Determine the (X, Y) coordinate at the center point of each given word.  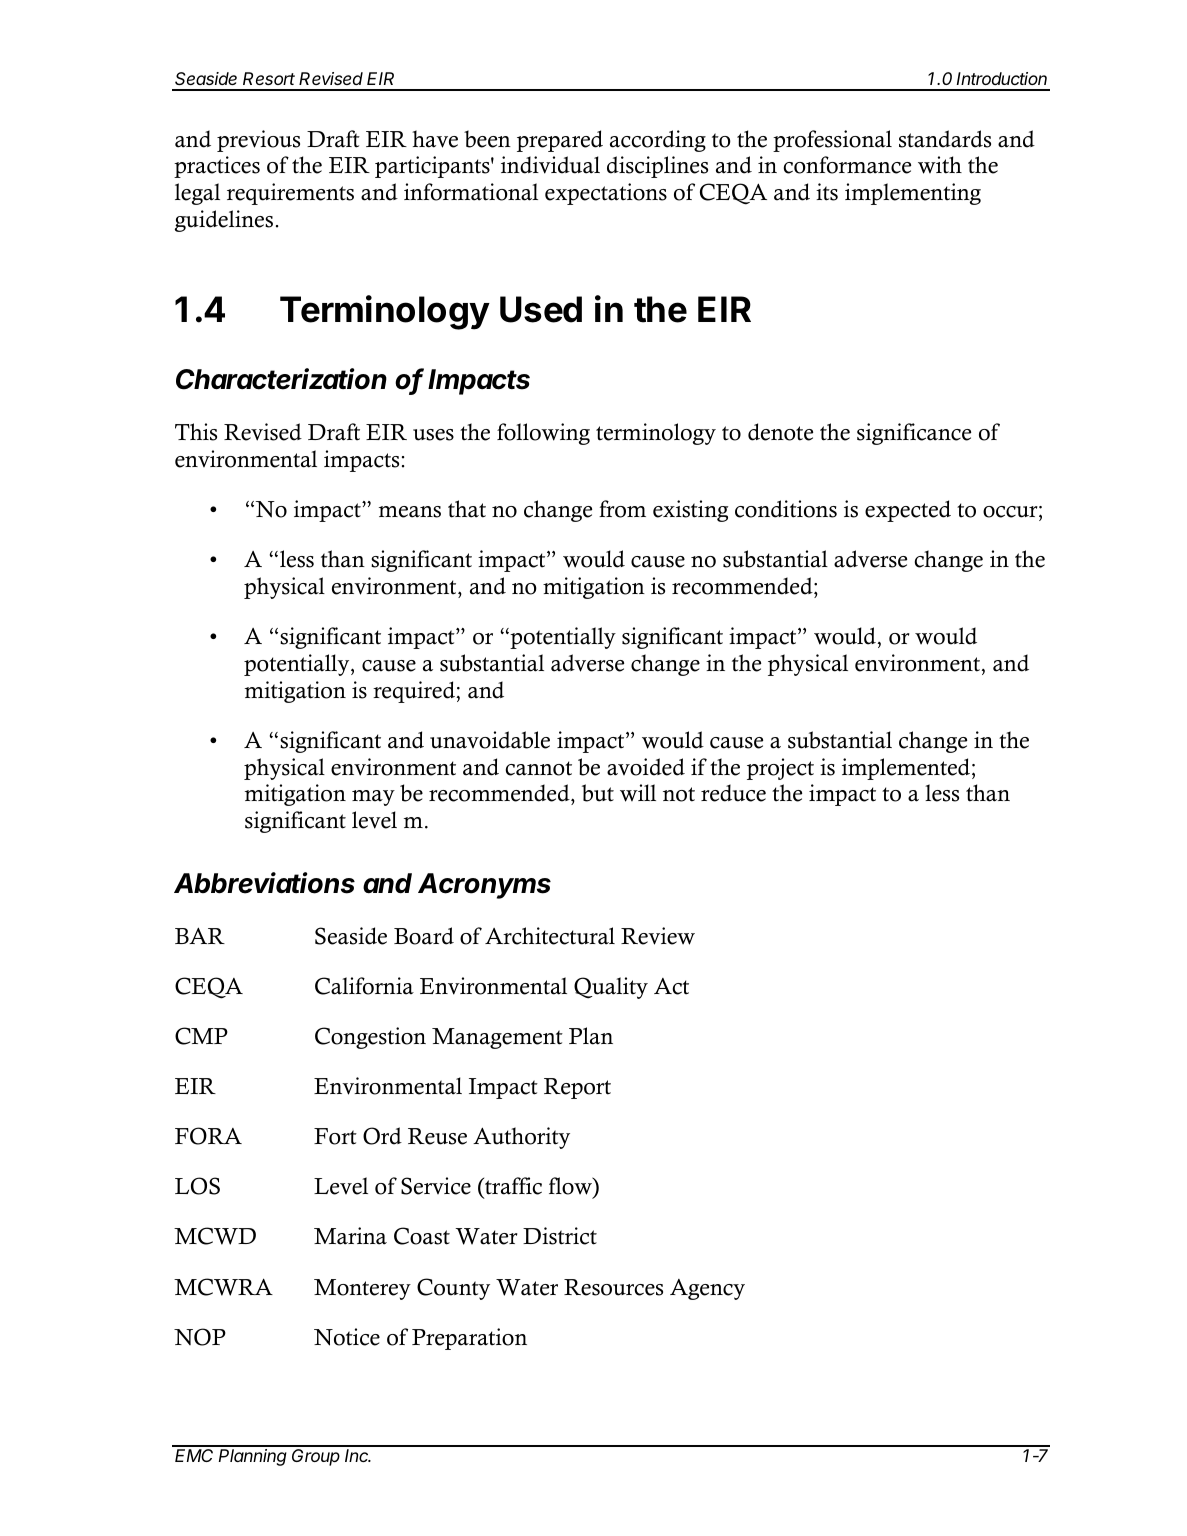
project (780, 769)
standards (945, 139)
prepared (560, 141)
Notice (347, 1337)
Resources (613, 1287)
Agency (707, 1289)
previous (258, 141)
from (622, 509)
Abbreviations (264, 883)
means (410, 512)
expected (908, 511)
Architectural (550, 936)
